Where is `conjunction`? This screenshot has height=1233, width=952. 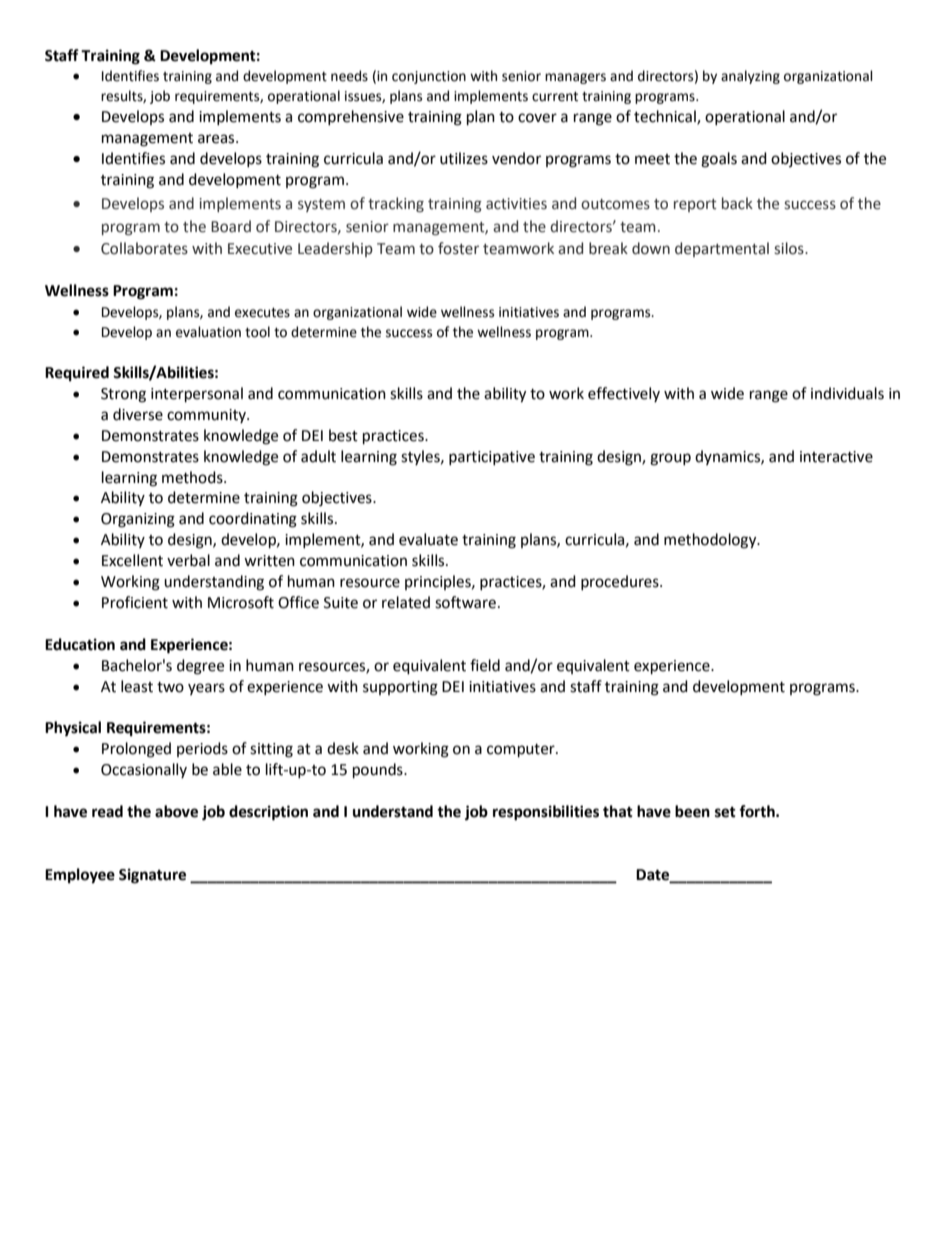
conjunction is located at coordinates (429, 77).
